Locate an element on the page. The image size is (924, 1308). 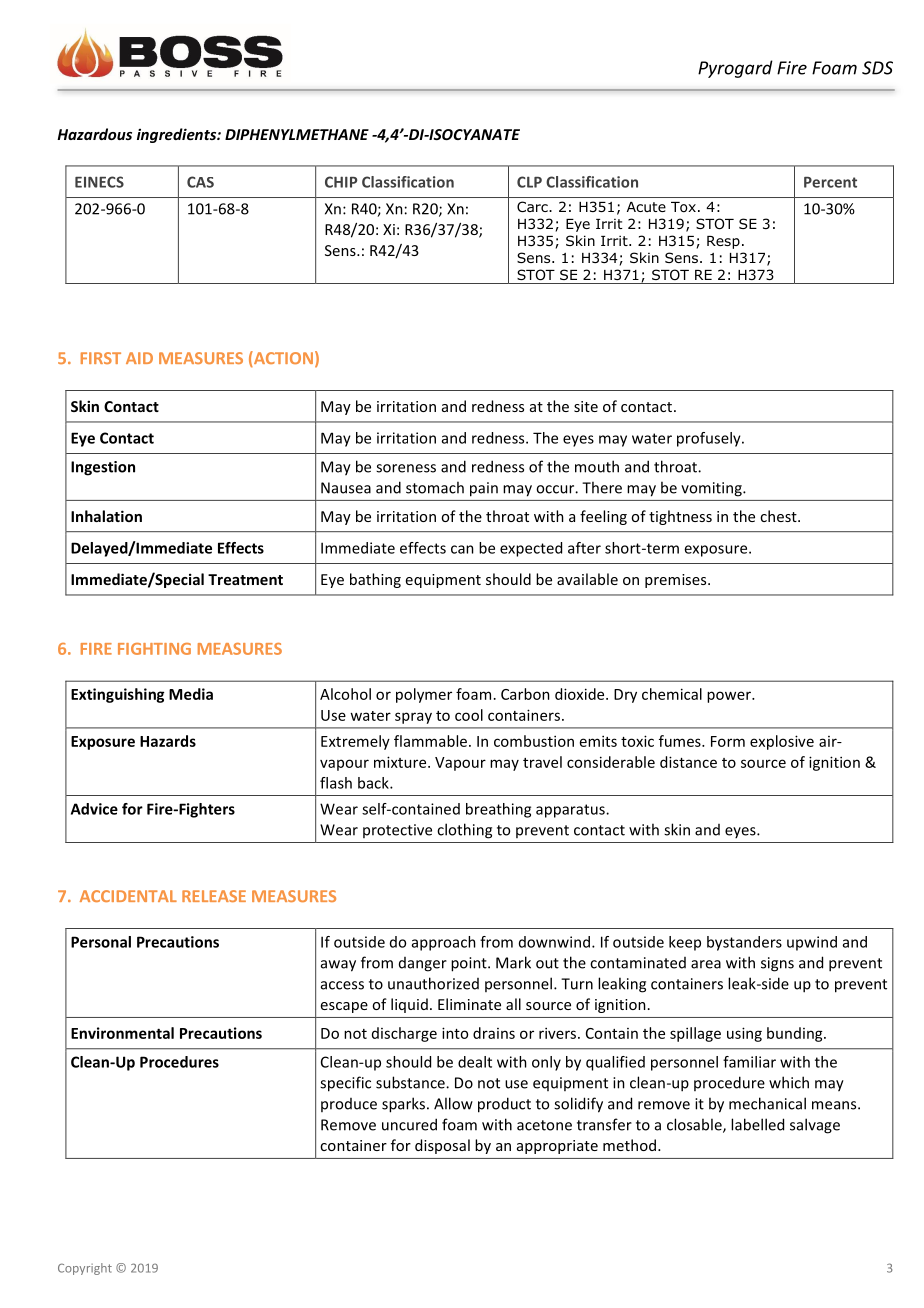
breathing is located at coordinates (498, 810).
